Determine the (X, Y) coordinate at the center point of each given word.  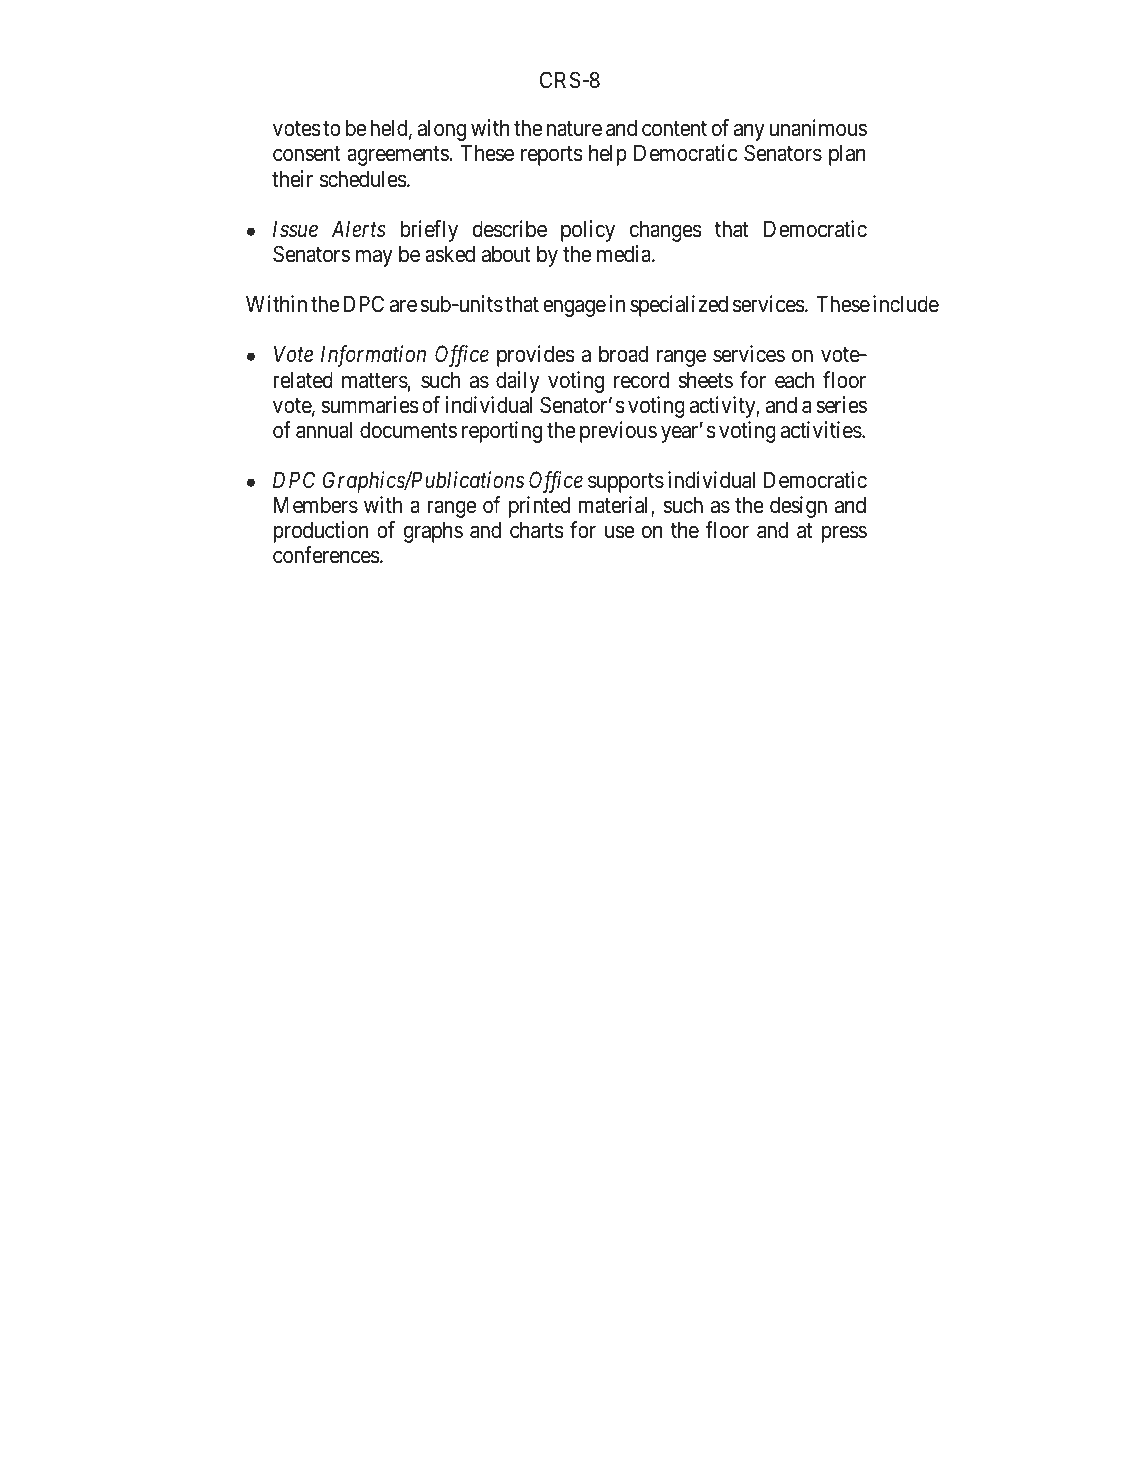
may (374, 258)
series (841, 405)
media (625, 254)
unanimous (818, 128)
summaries (369, 405)
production (320, 532)
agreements (398, 156)
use (619, 532)
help (608, 155)
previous (618, 432)
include (906, 304)
